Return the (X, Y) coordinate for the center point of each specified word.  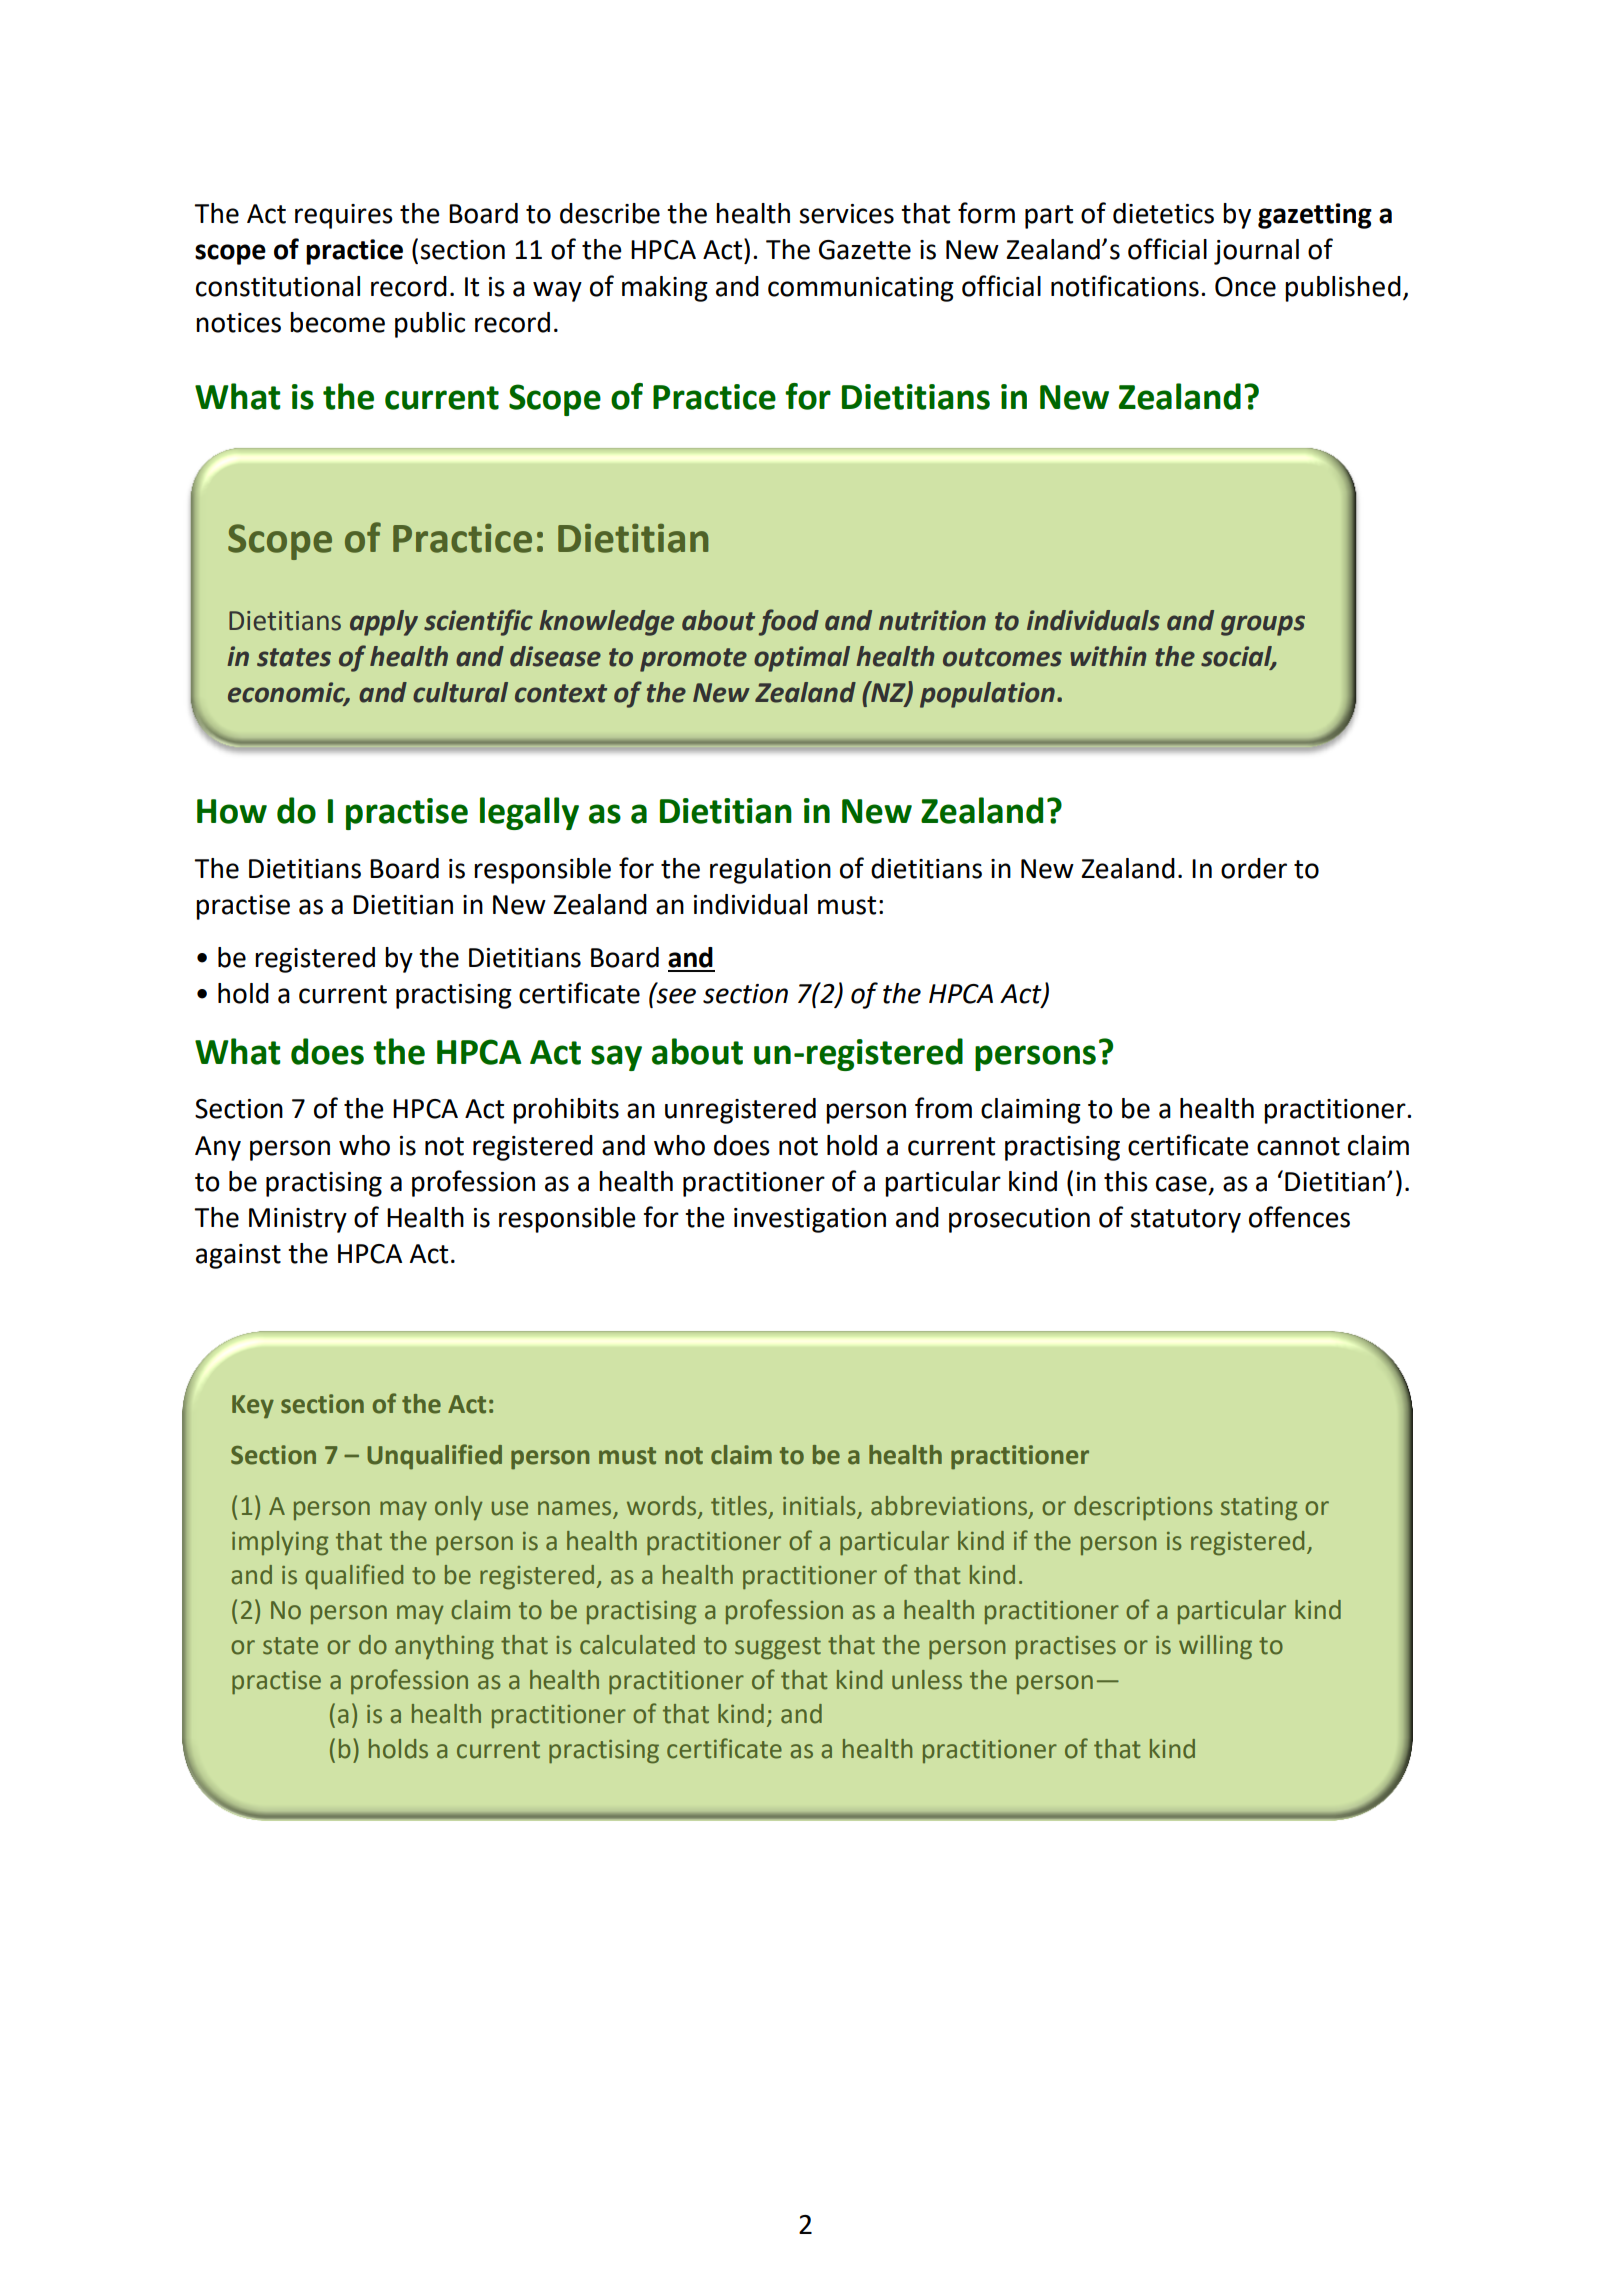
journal (1256, 252)
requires (344, 216)
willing (1215, 1647)
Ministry (298, 1220)
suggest (778, 1648)
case (1181, 1184)
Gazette (865, 250)
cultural (460, 692)
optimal (802, 659)
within (1108, 656)
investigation (810, 1220)
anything (444, 1647)
